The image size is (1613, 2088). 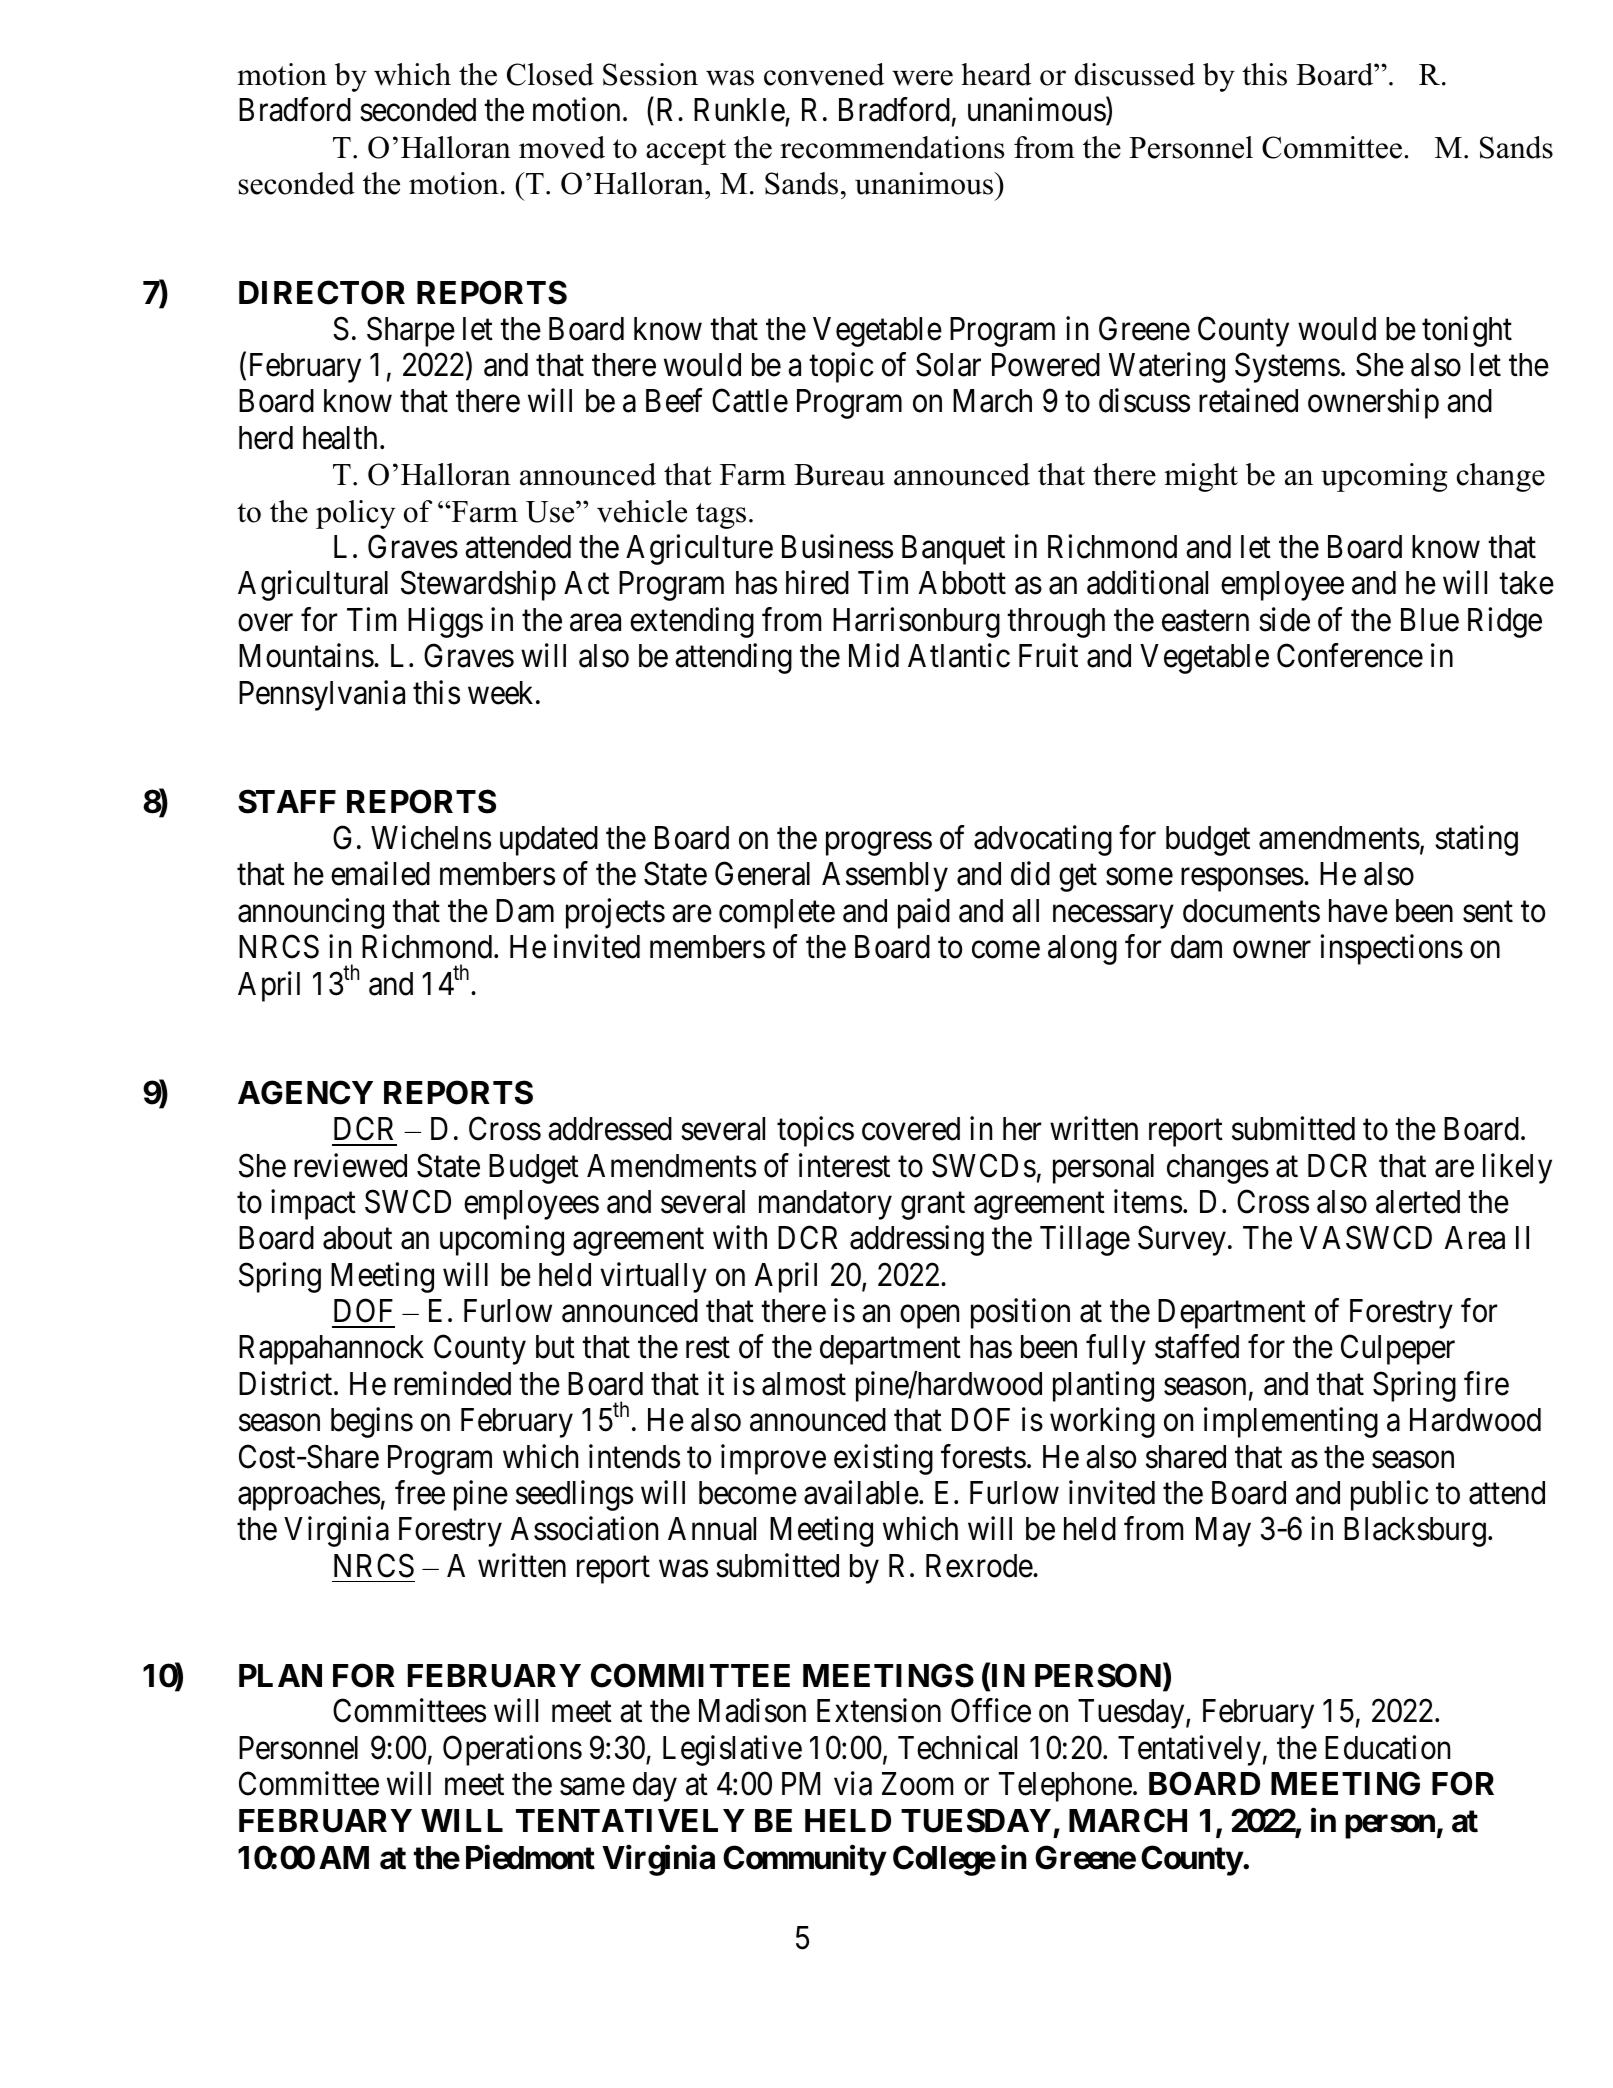 What do you see at coordinates (562, 147) in the screenshot?
I see `moved` at bounding box center [562, 147].
